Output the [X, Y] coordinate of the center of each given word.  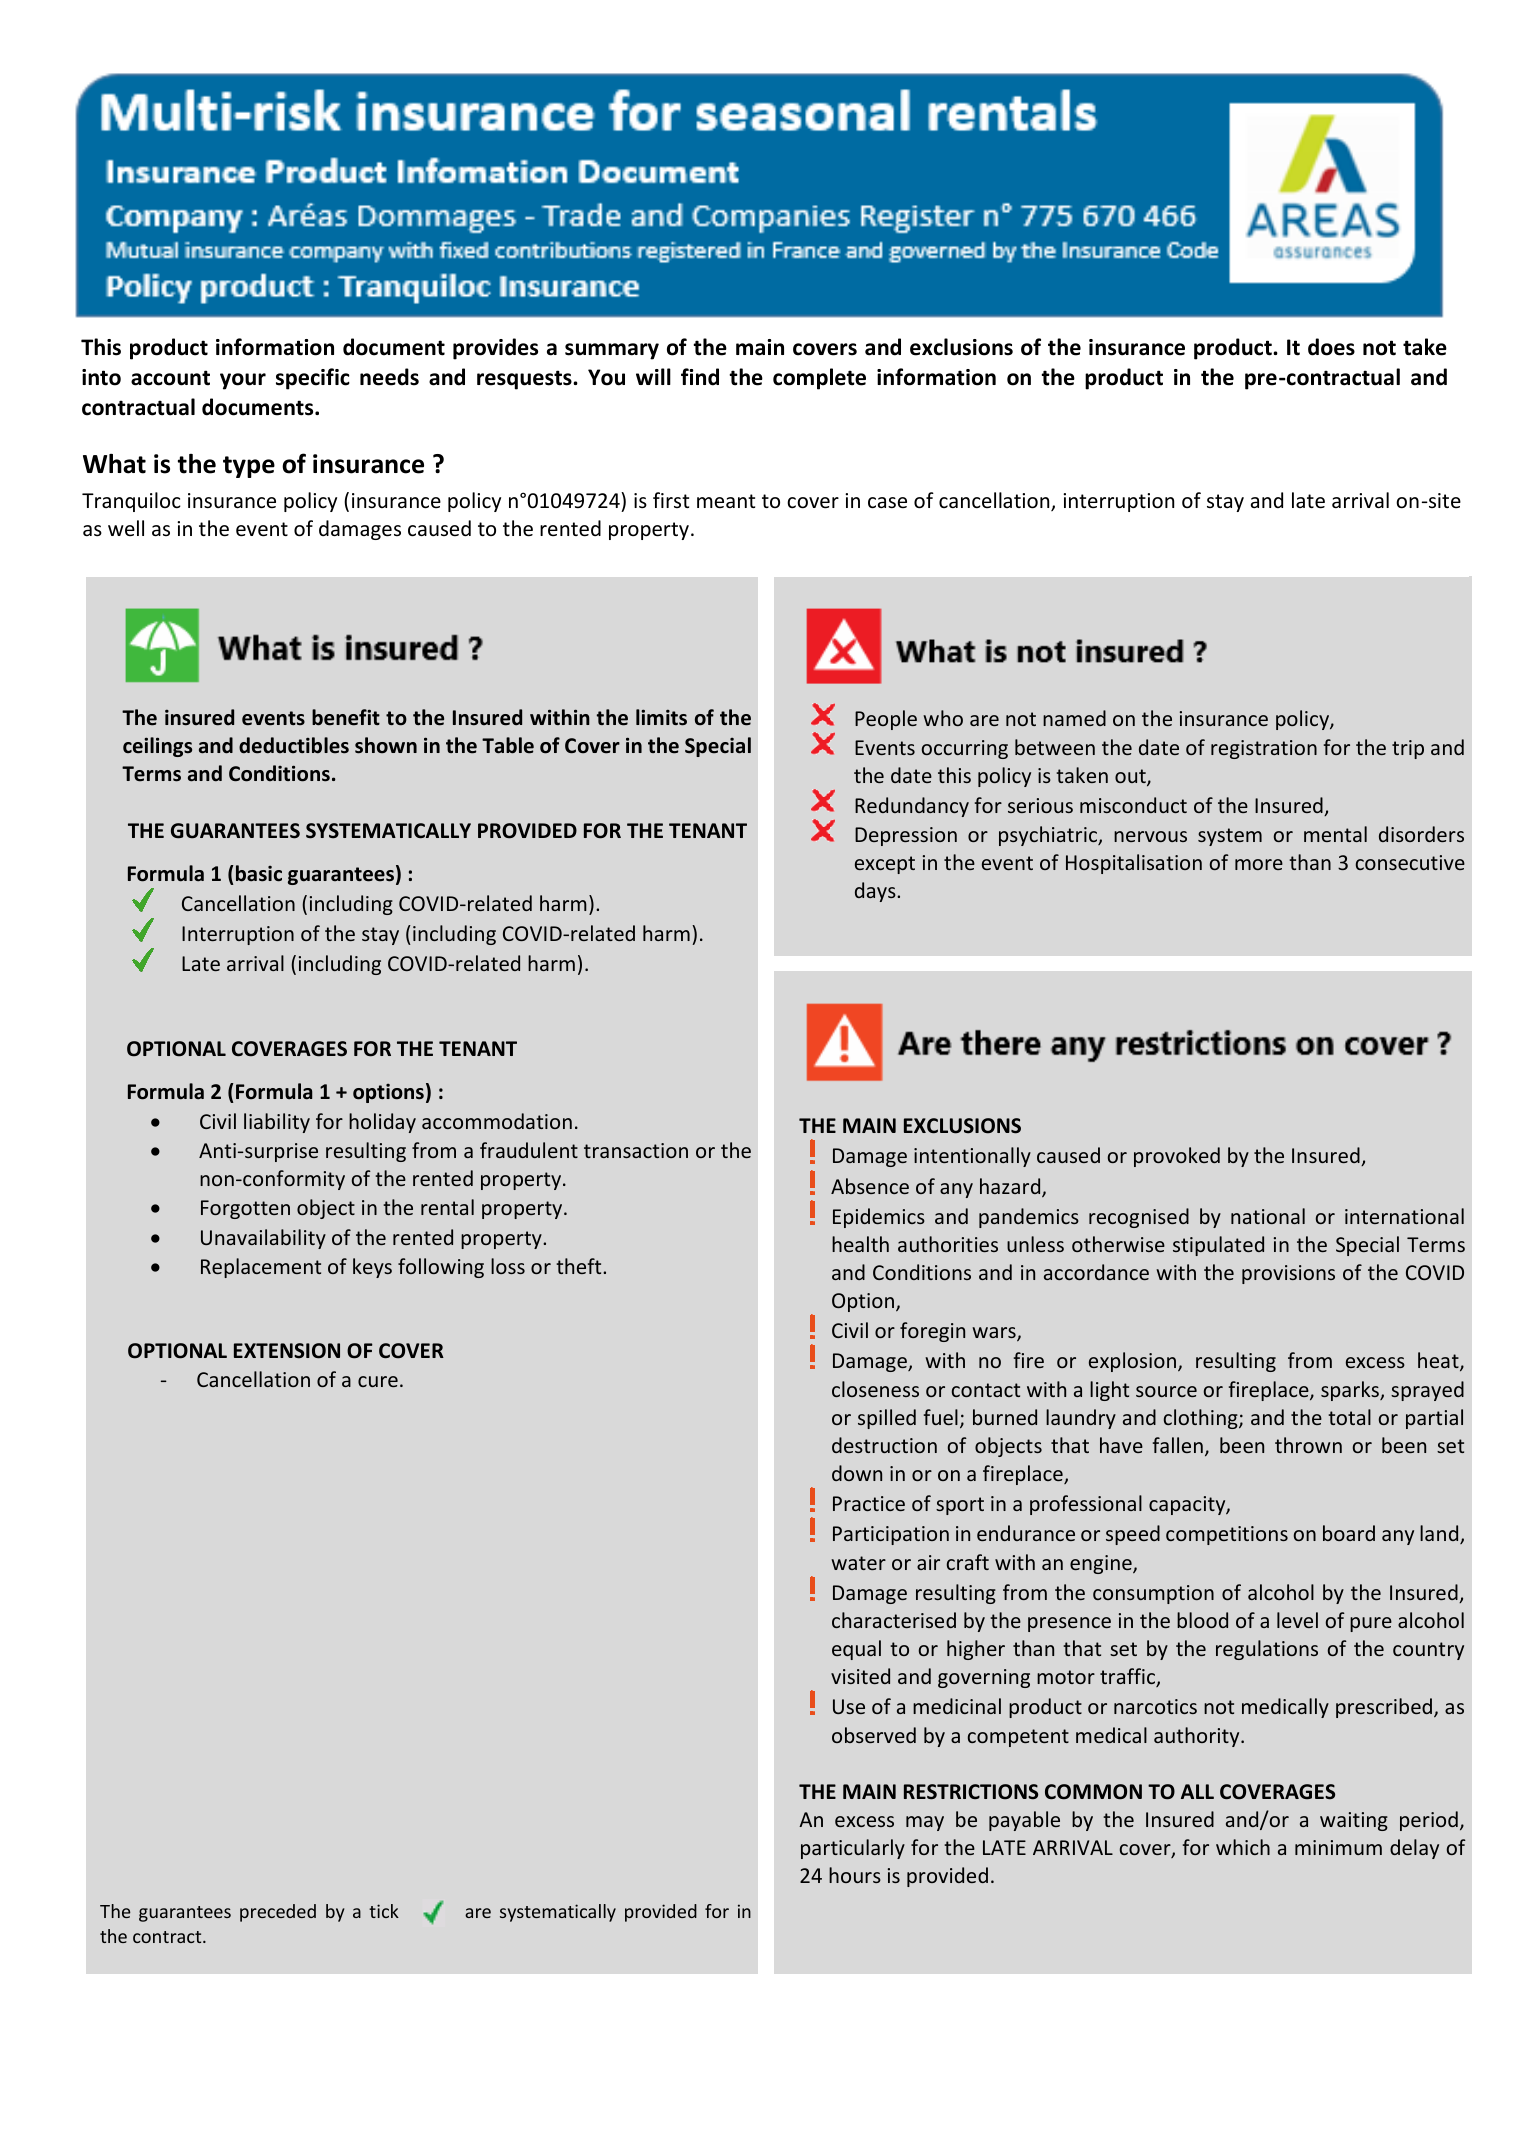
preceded [278, 1913]
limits [661, 717]
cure [378, 1381]
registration [1264, 749]
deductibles [294, 745]
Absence [870, 1186]
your [243, 381]
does [1331, 347]
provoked [1177, 1157]
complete [819, 379]
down [857, 1473]
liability [277, 1123]
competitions [1227, 1535]
